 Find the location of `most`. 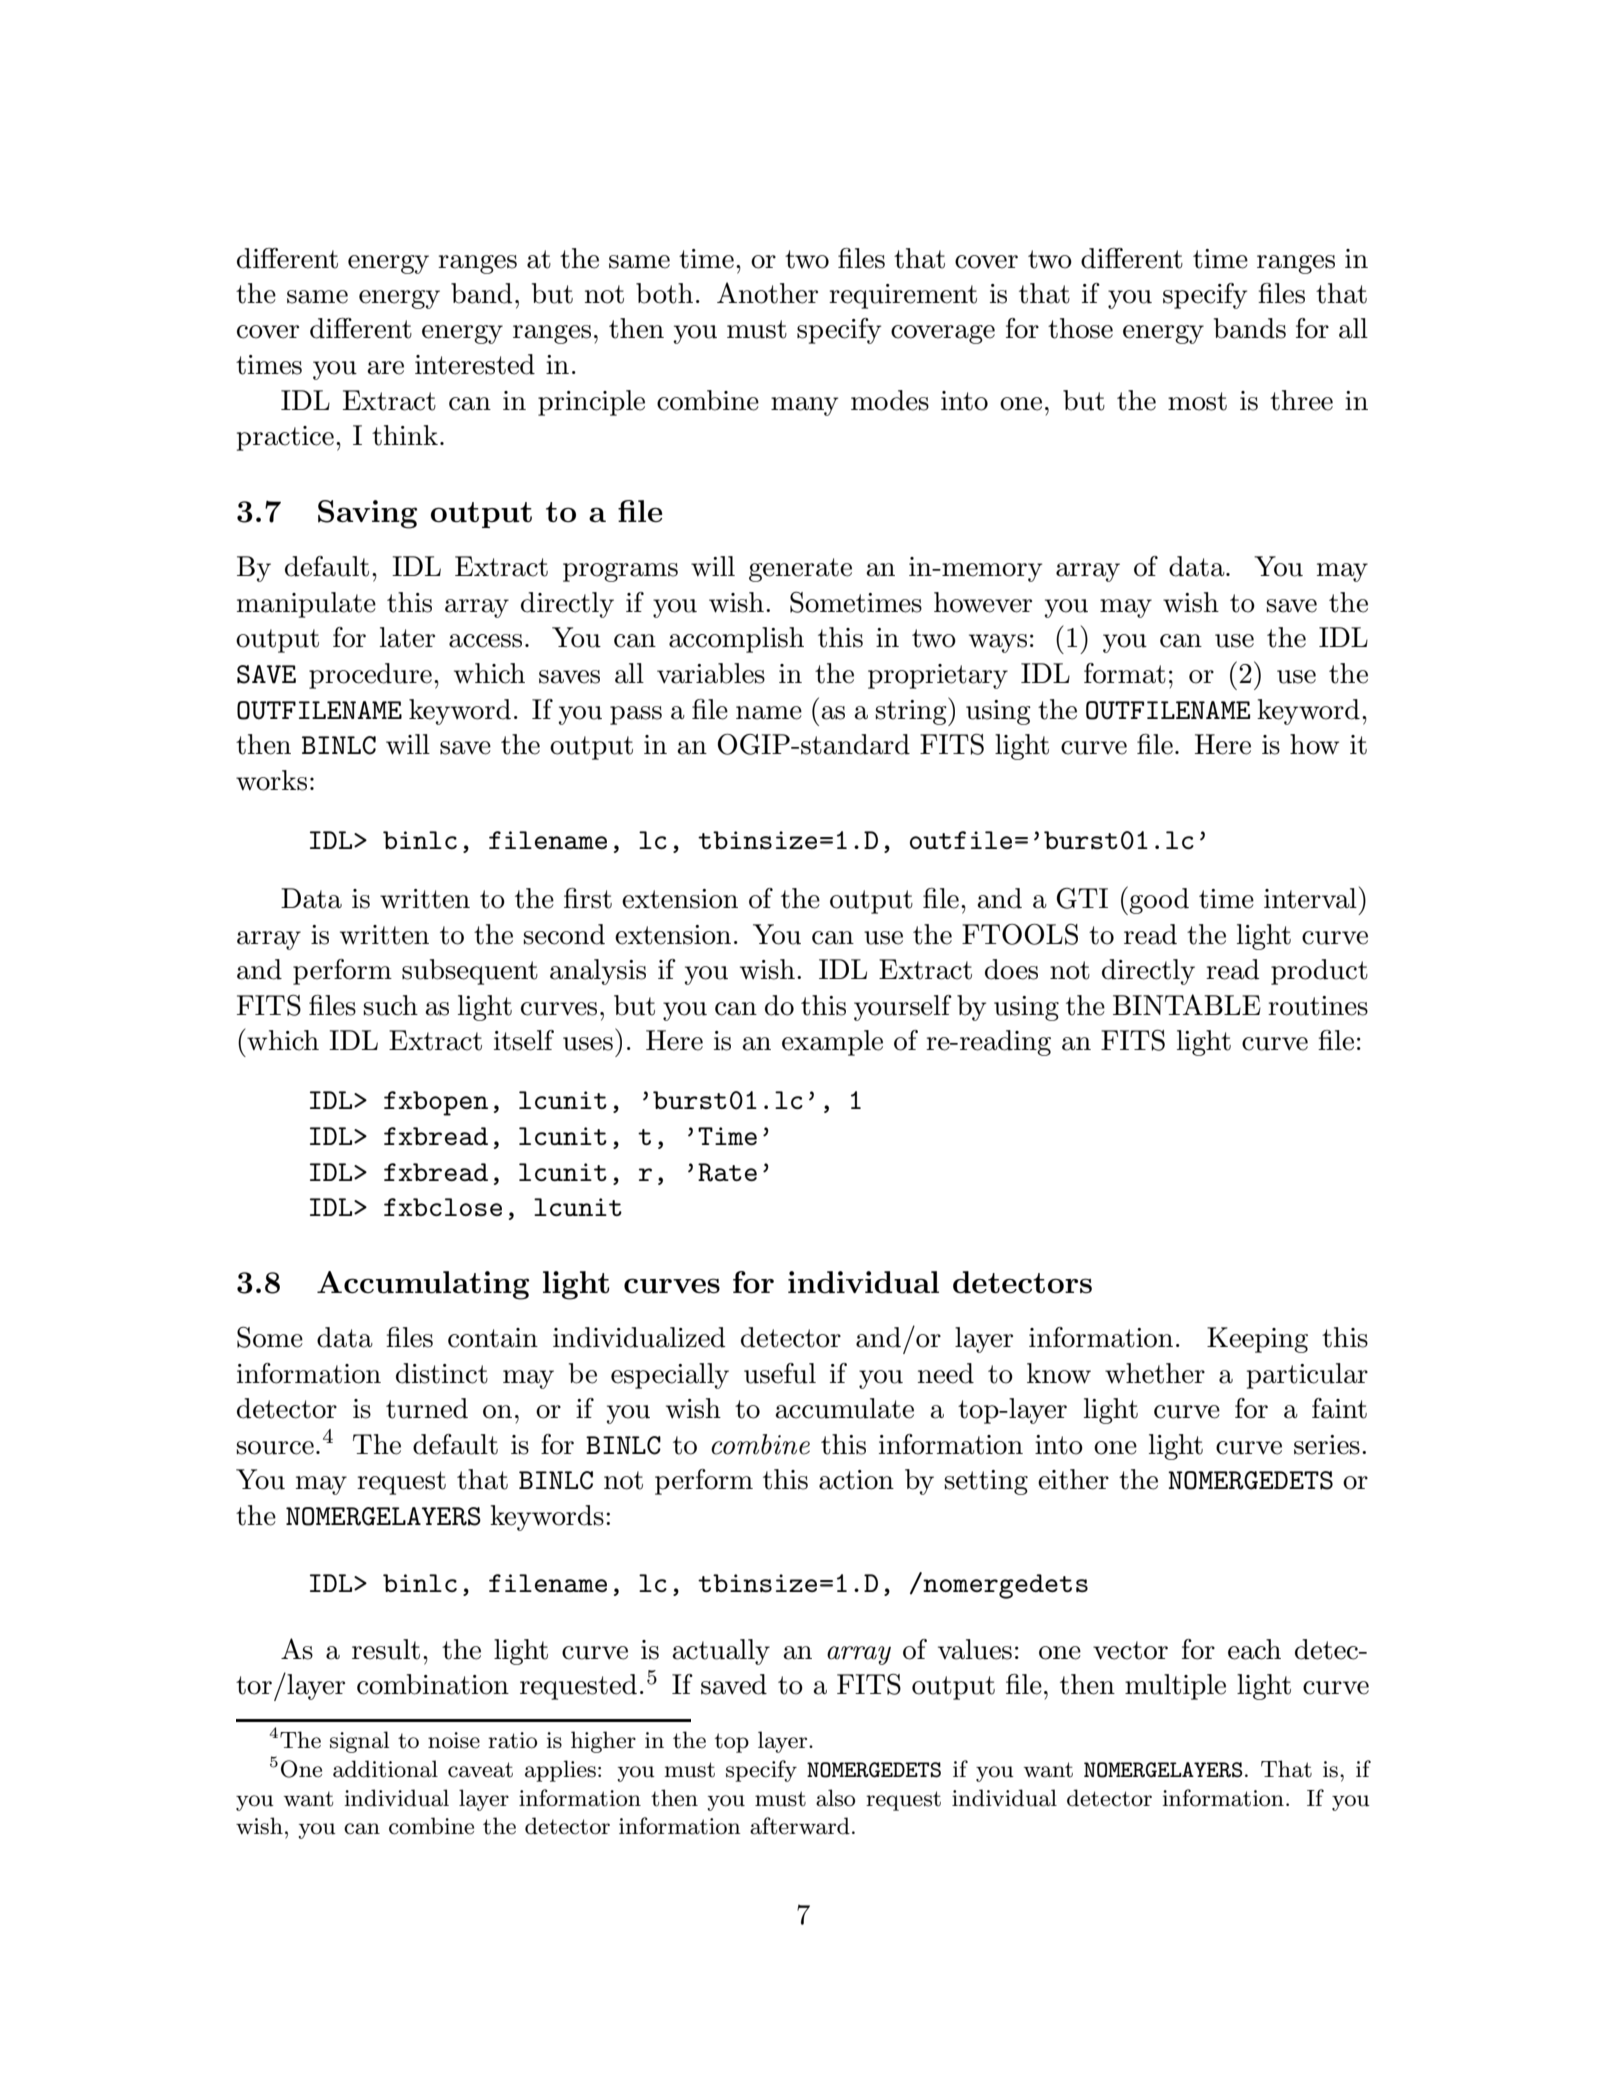

most is located at coordinates (1197, 401).
